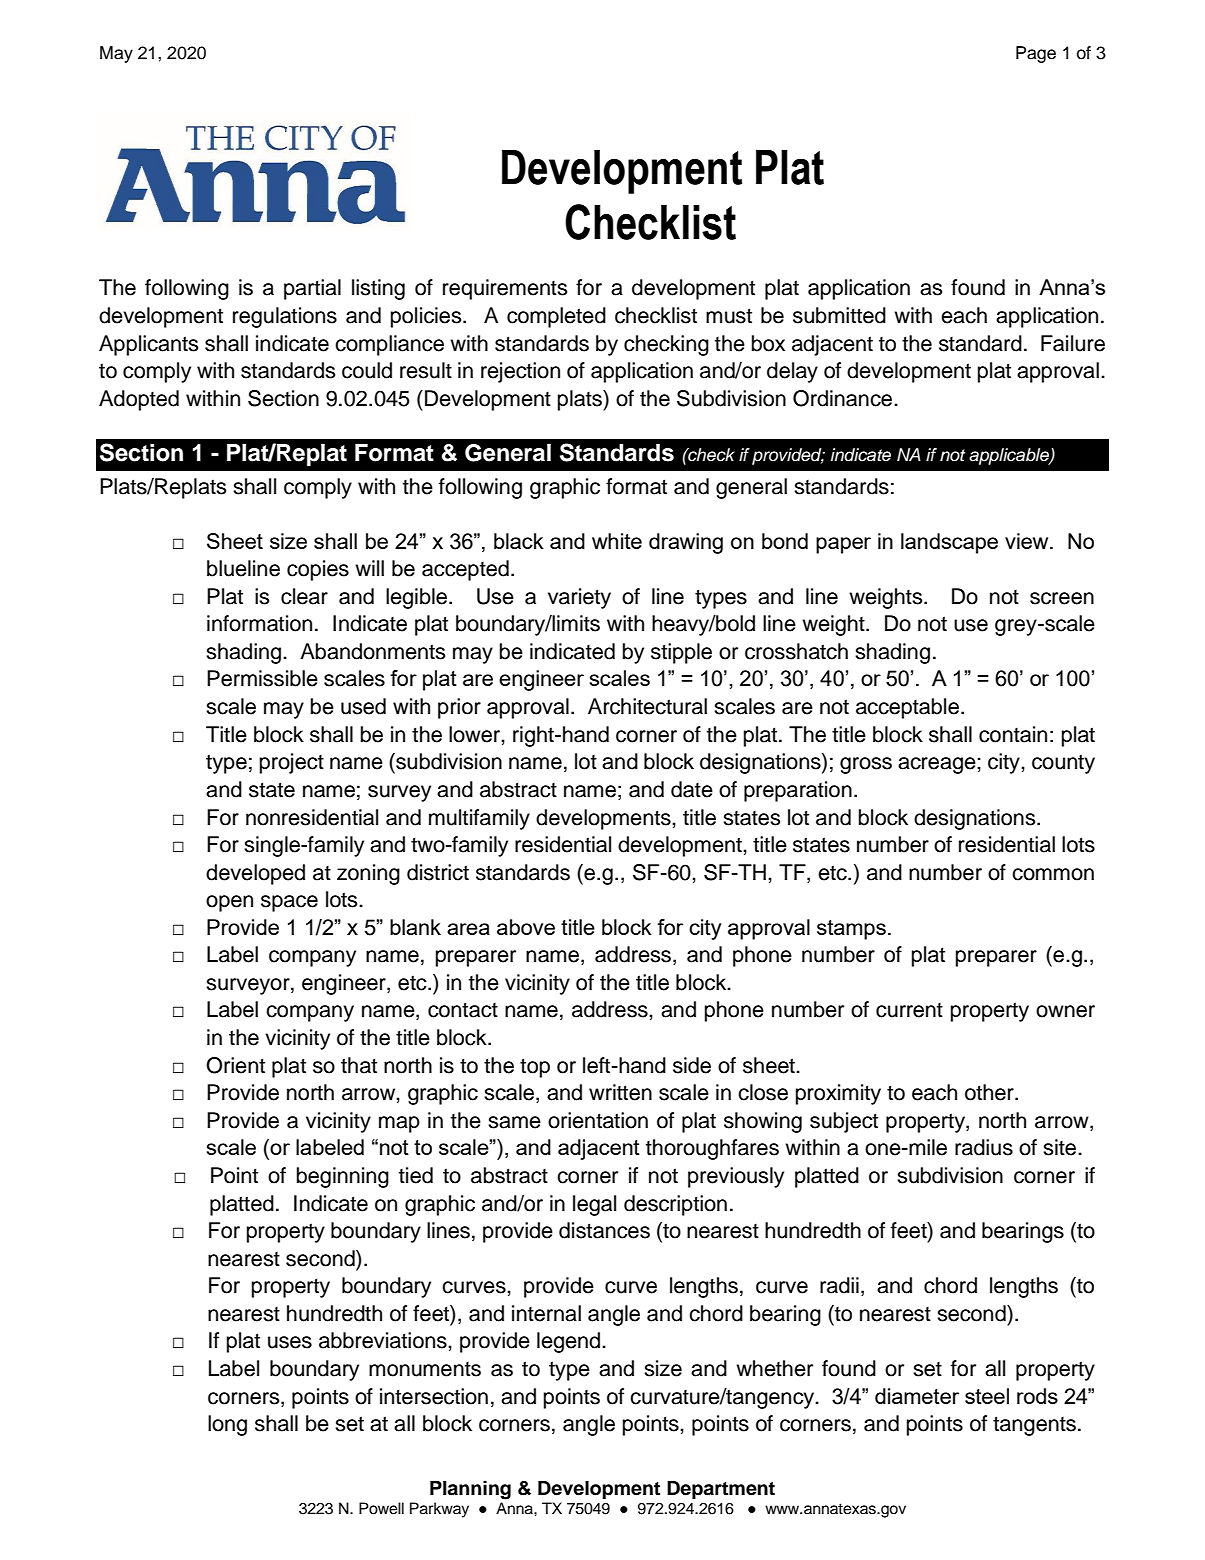 This page has width=1205, height=1560. What do you see at coordinates (520, 372) in the page?
I see `rejection` at bounding box center [520, 372].
